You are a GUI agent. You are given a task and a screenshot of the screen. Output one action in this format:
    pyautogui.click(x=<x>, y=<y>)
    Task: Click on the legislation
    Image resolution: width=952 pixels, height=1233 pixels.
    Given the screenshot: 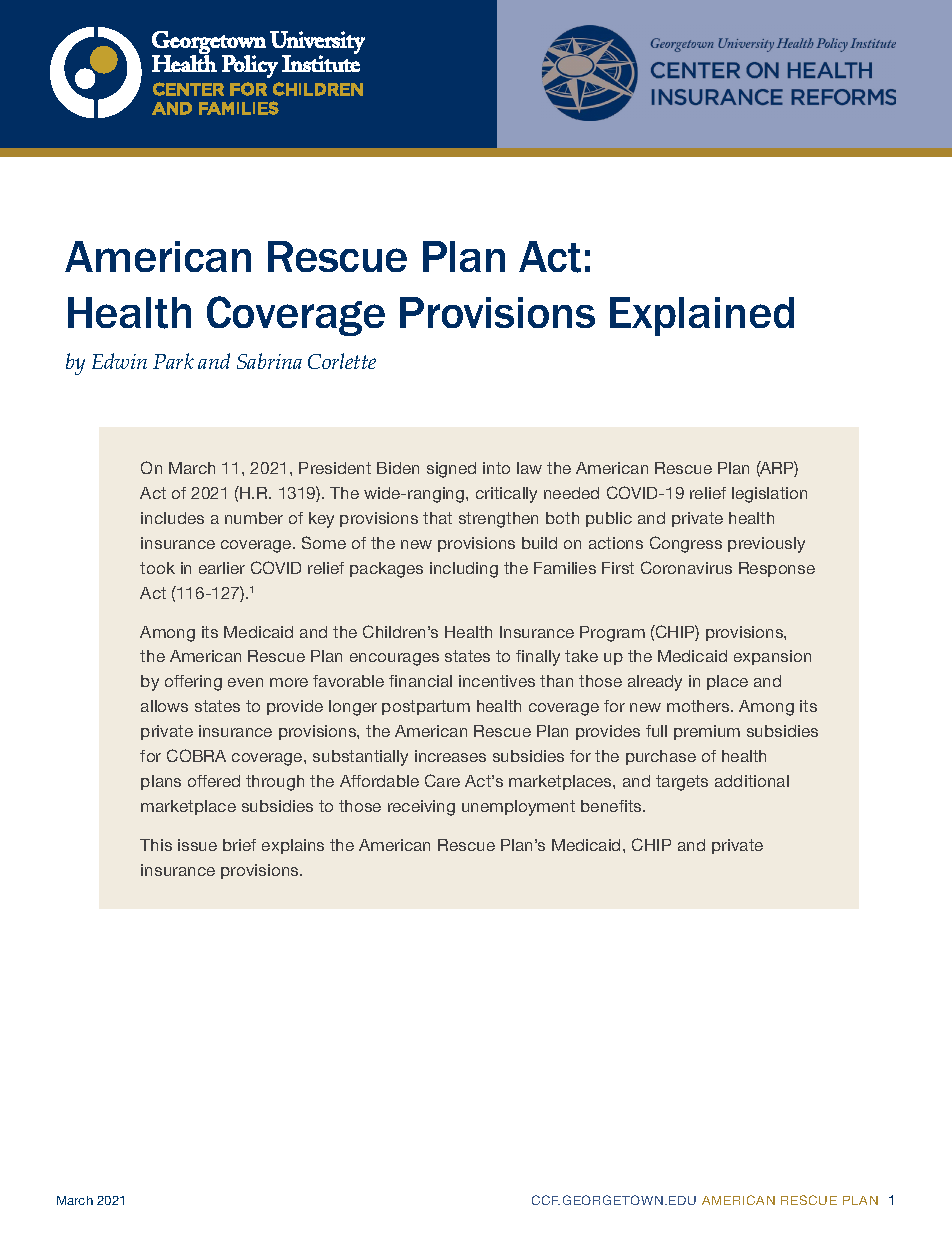 What is the action you would take?
    pyautogui.click(x=769, y=495)
